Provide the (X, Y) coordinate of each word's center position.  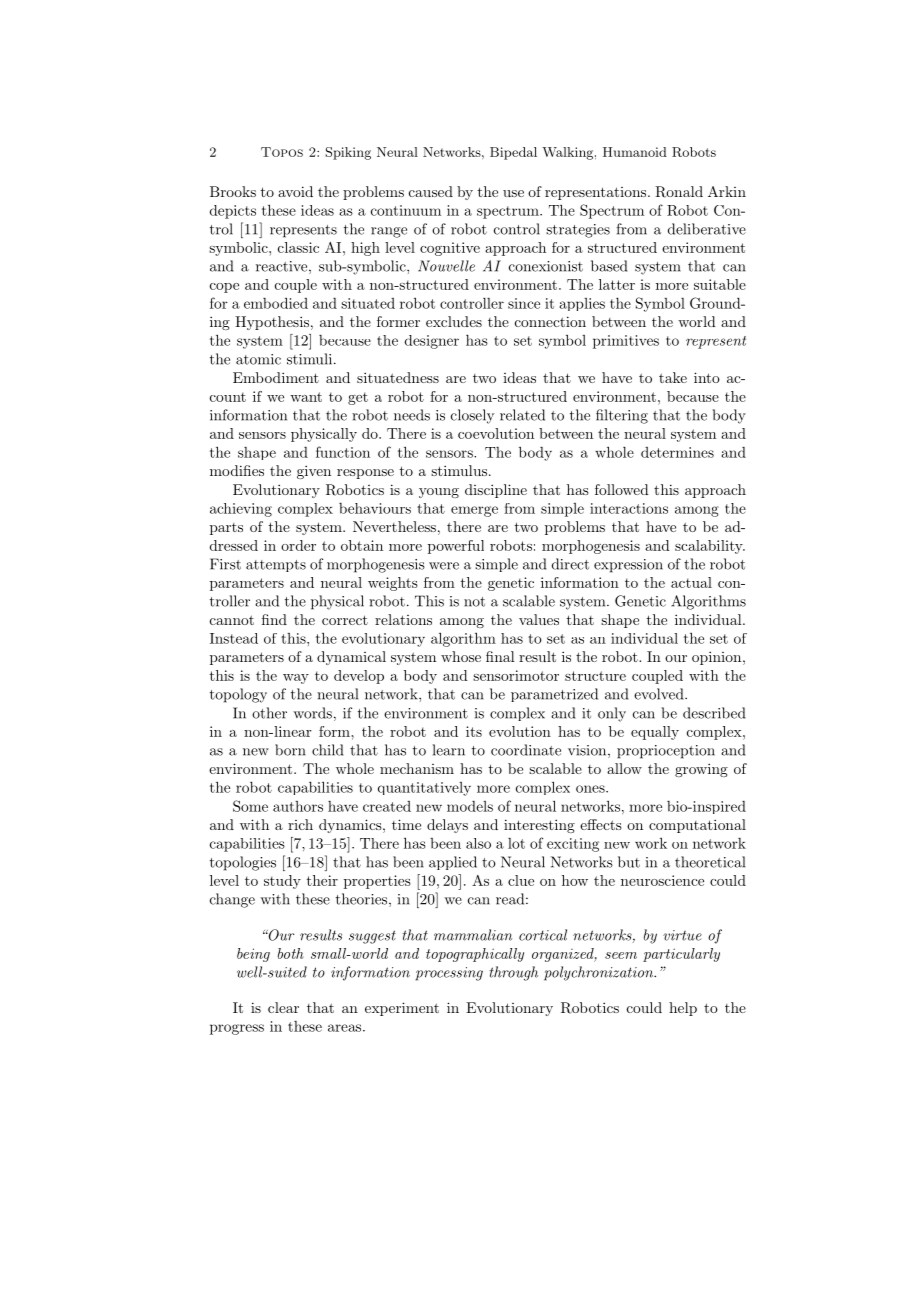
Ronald (679, 192)
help (683, 1009)
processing (449, 974)
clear (283, 1007)
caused (431, 191)
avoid (295, 191)
